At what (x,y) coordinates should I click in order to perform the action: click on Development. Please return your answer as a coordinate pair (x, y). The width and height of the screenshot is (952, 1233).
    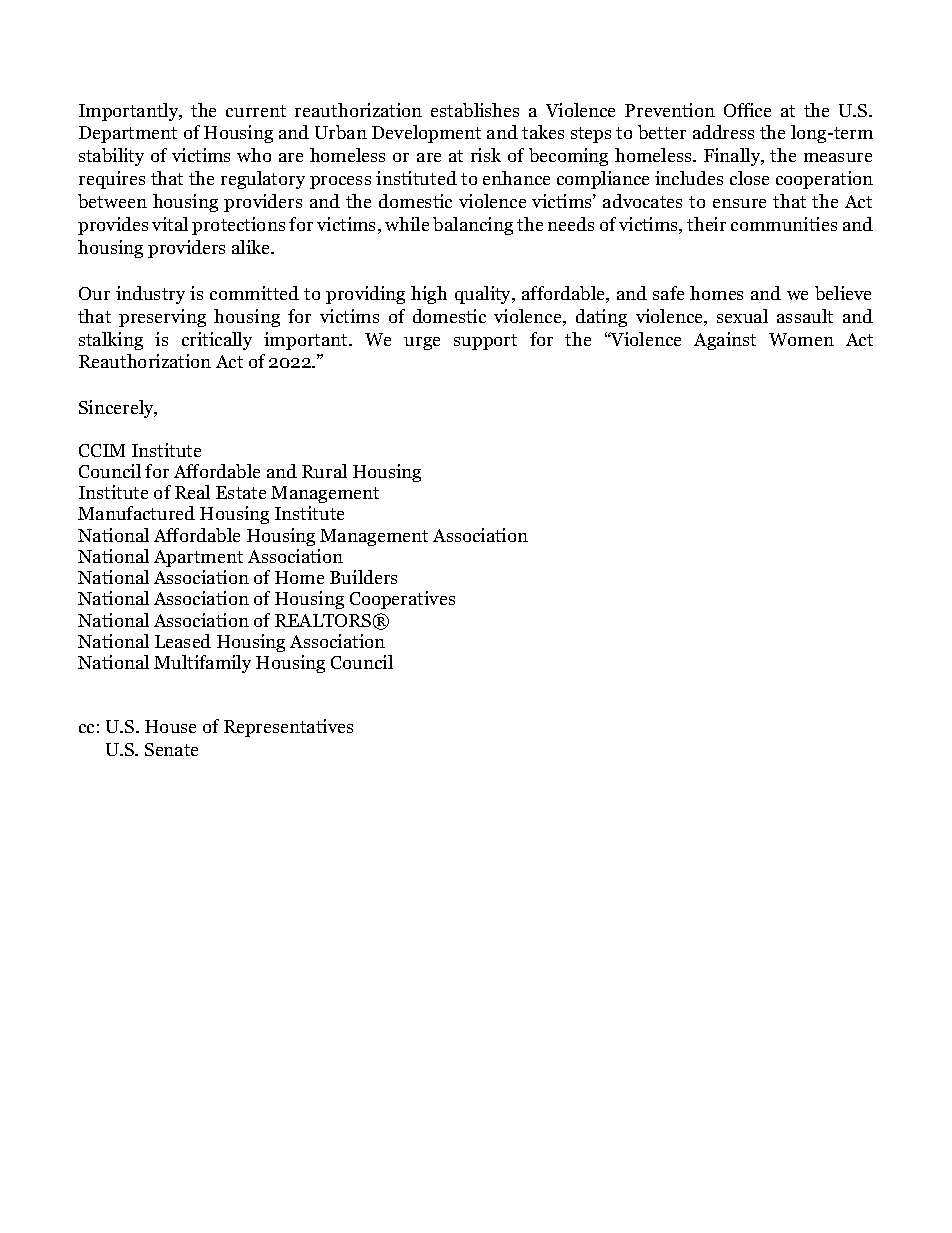
    Looking at the image, I should click on (426, 134).
